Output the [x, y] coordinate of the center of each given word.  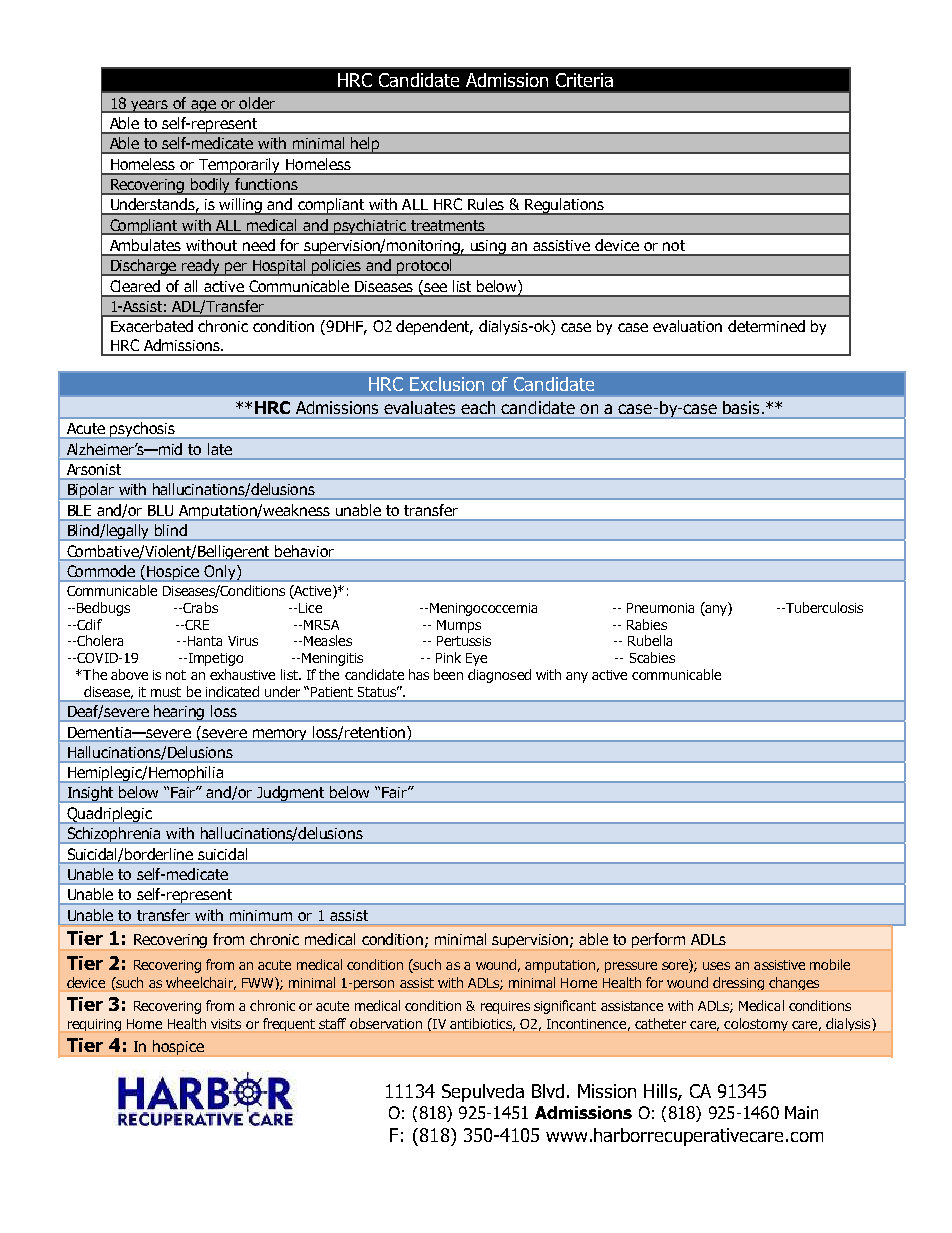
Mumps [459, 626]
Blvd [548, 1091]
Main [801, 1112]
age [203, 106]
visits [226, 1024]
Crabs [200, 607]
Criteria [584, 80]
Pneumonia [660, 608]
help [366, 145]
